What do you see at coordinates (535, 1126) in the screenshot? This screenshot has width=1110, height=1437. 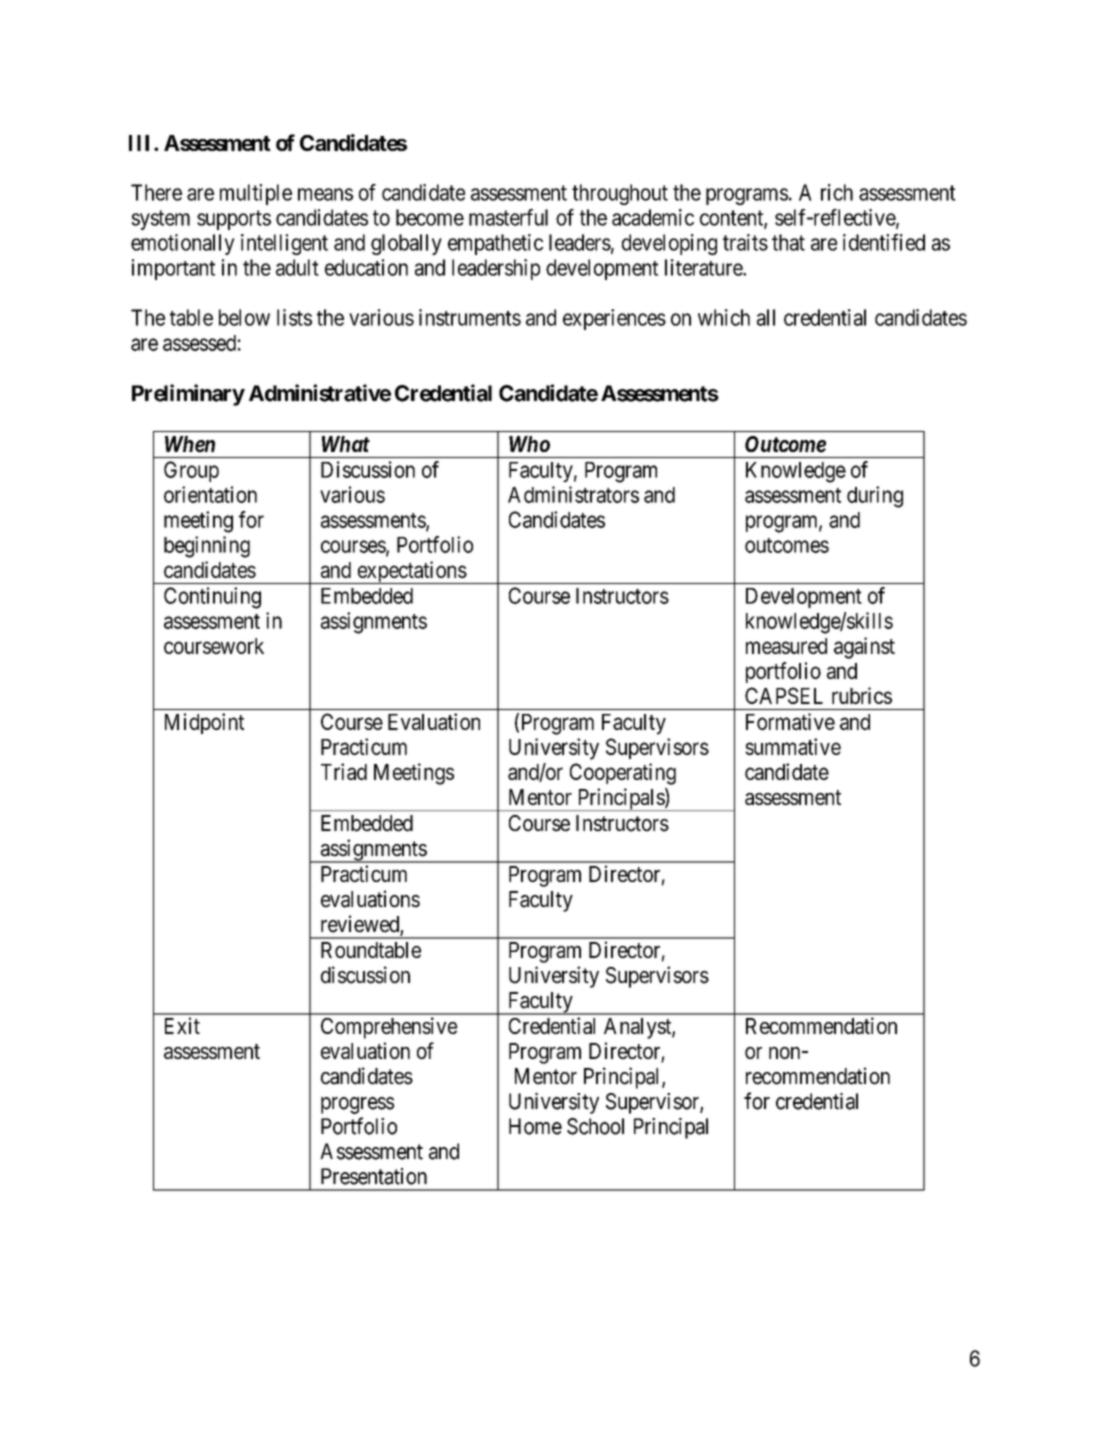 I see `Home` at bounding box center [535, 1126].
